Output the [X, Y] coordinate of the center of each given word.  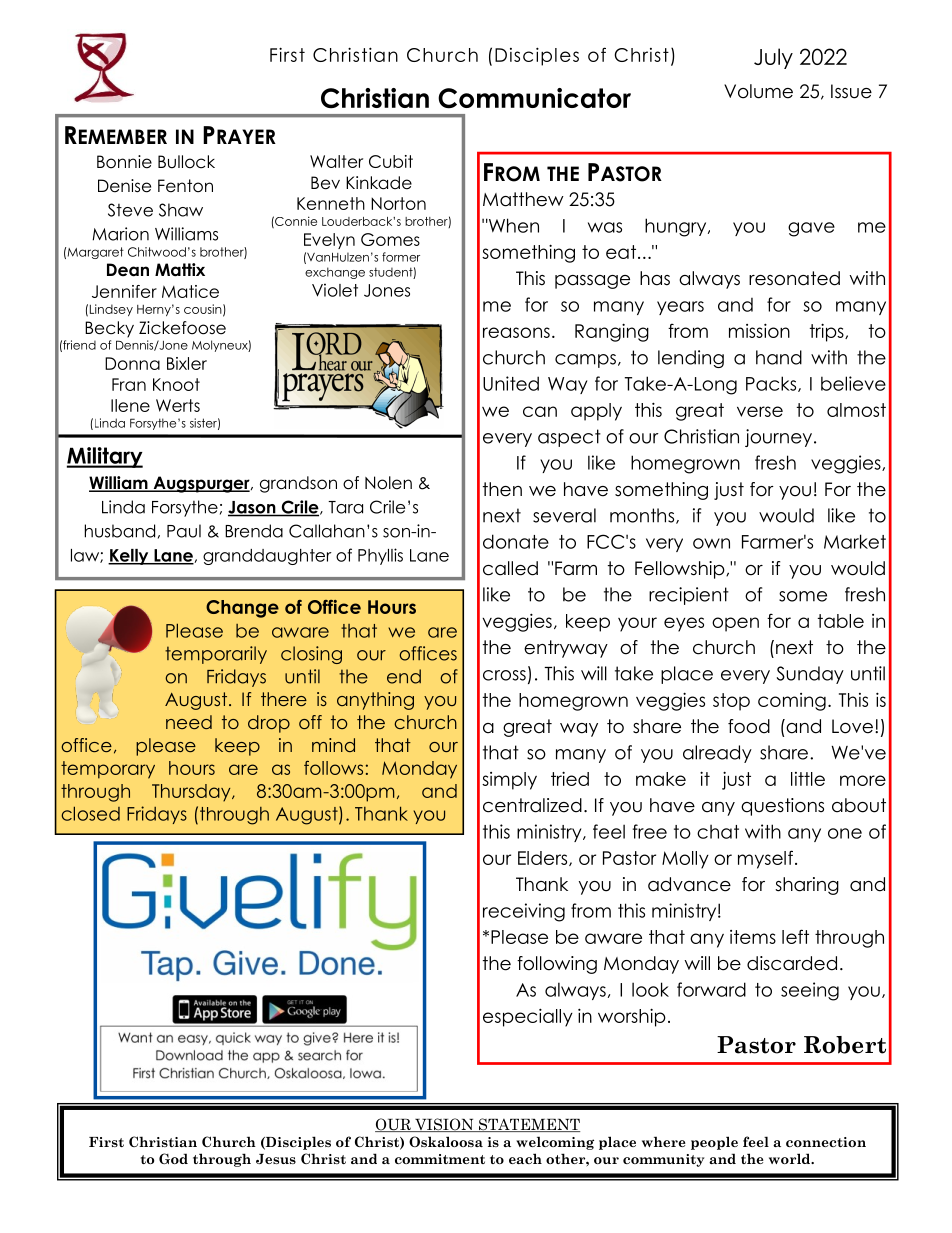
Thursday [192, 793]
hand [779, 357]
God [173, 1158]
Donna [132, 363]
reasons [516, 332]
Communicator [534, 98]
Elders [544, 858]
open [735, 624]
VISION [444, 1125]
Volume [758, 91]
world [791, 1158]
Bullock [186, 162]
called [510, 568]
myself [765, 859]
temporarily [216, 655]
